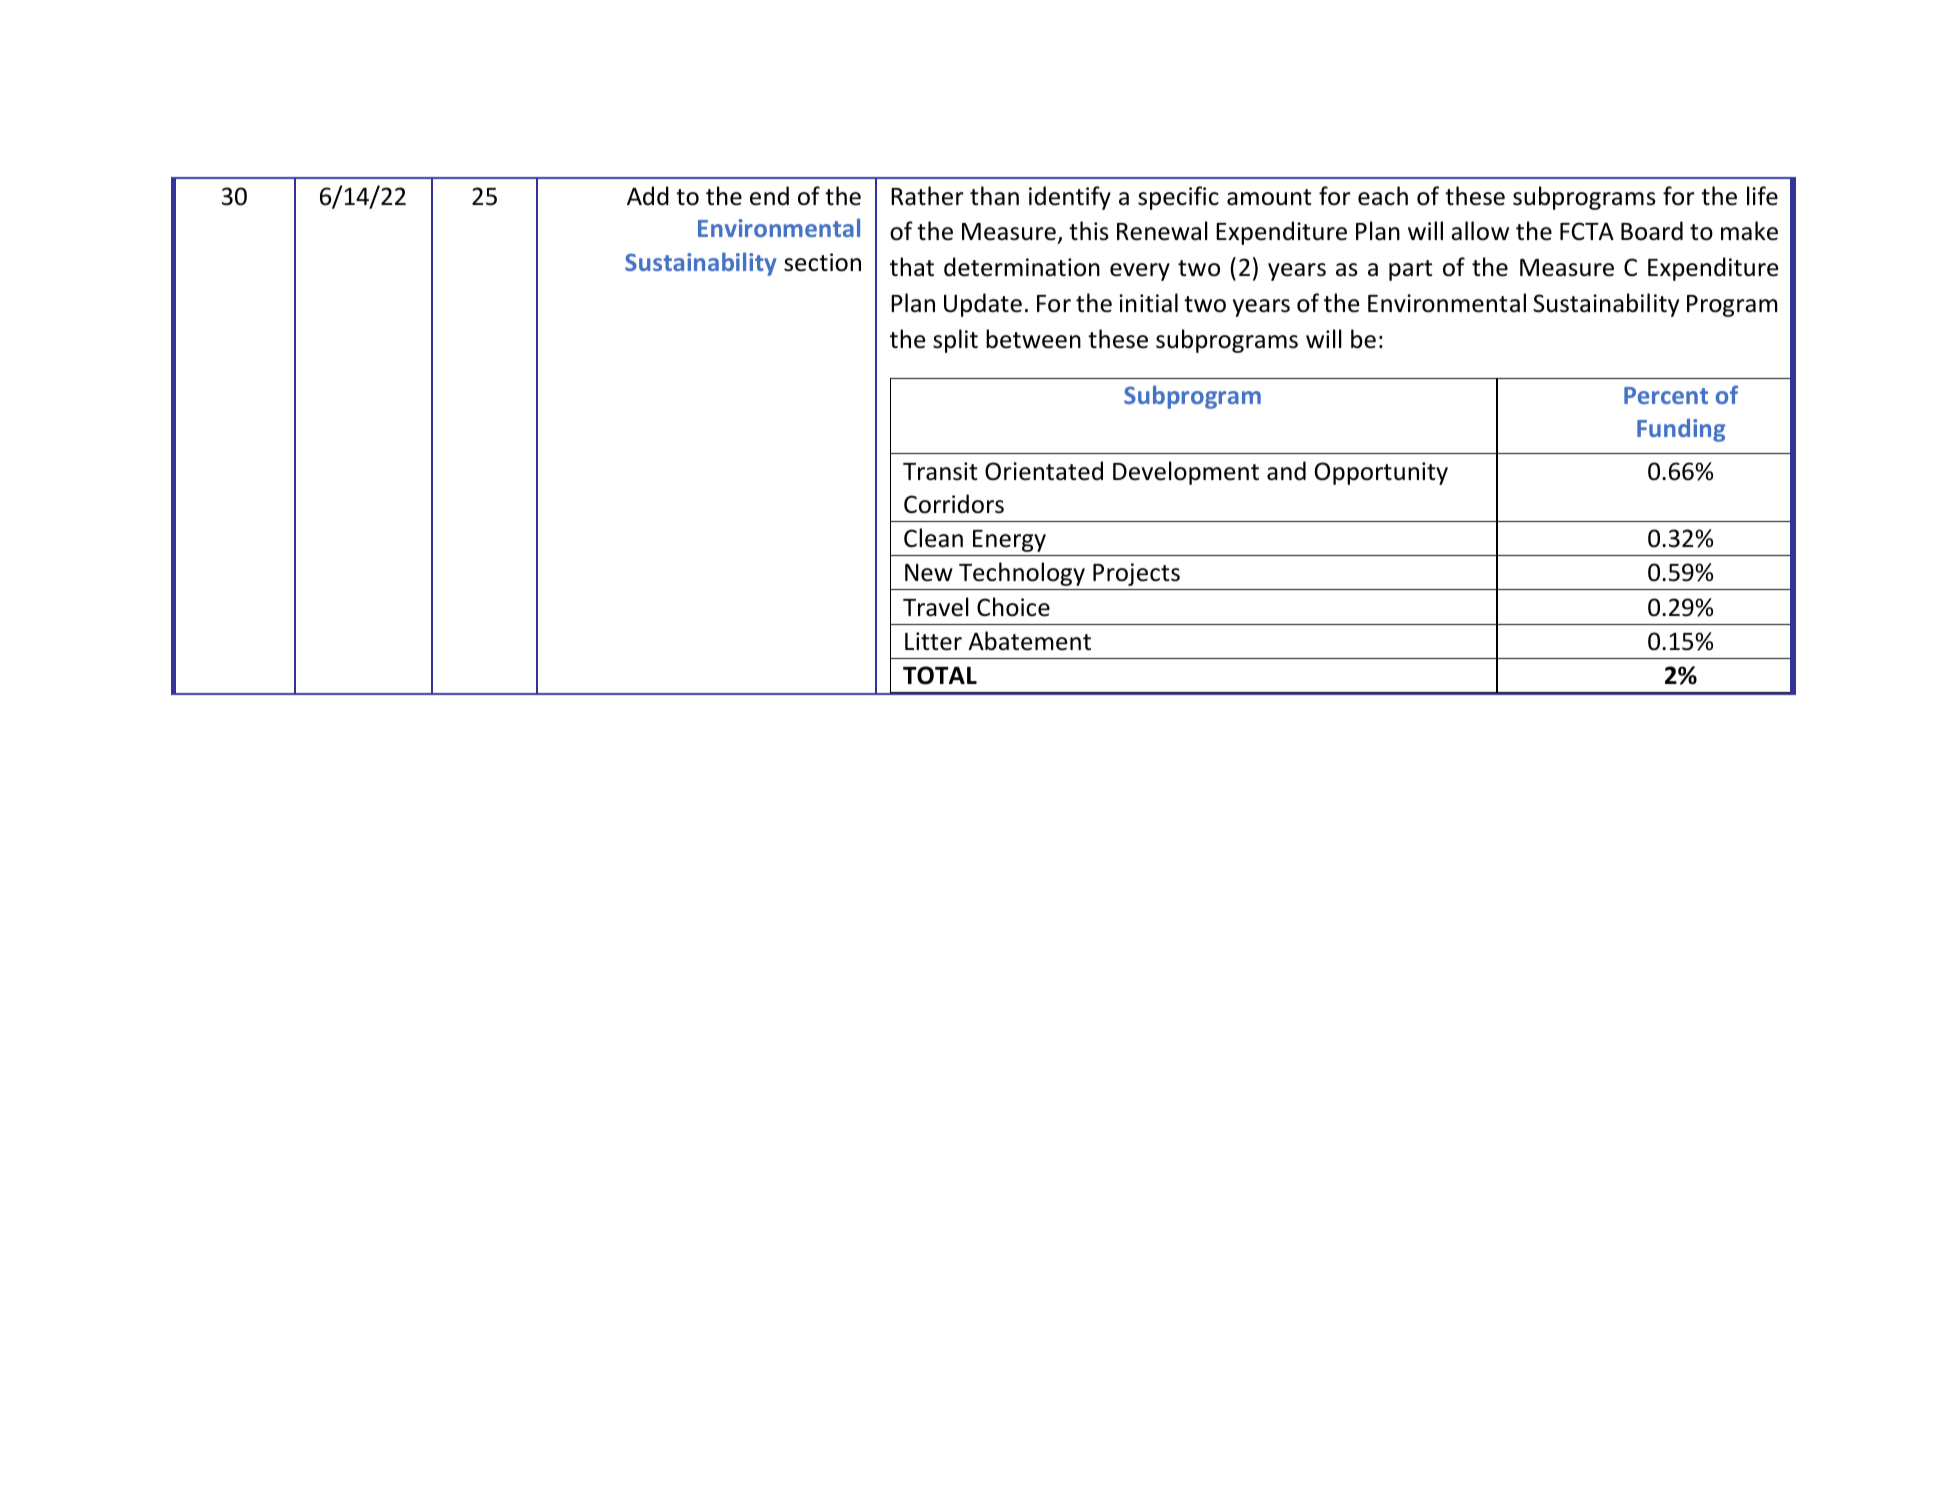 This screenshot has width=1951, height=1508. What do you see at coordinates (1652, 231) in the screenshot?
I see `Board` at bounding box center [1652, 231].
